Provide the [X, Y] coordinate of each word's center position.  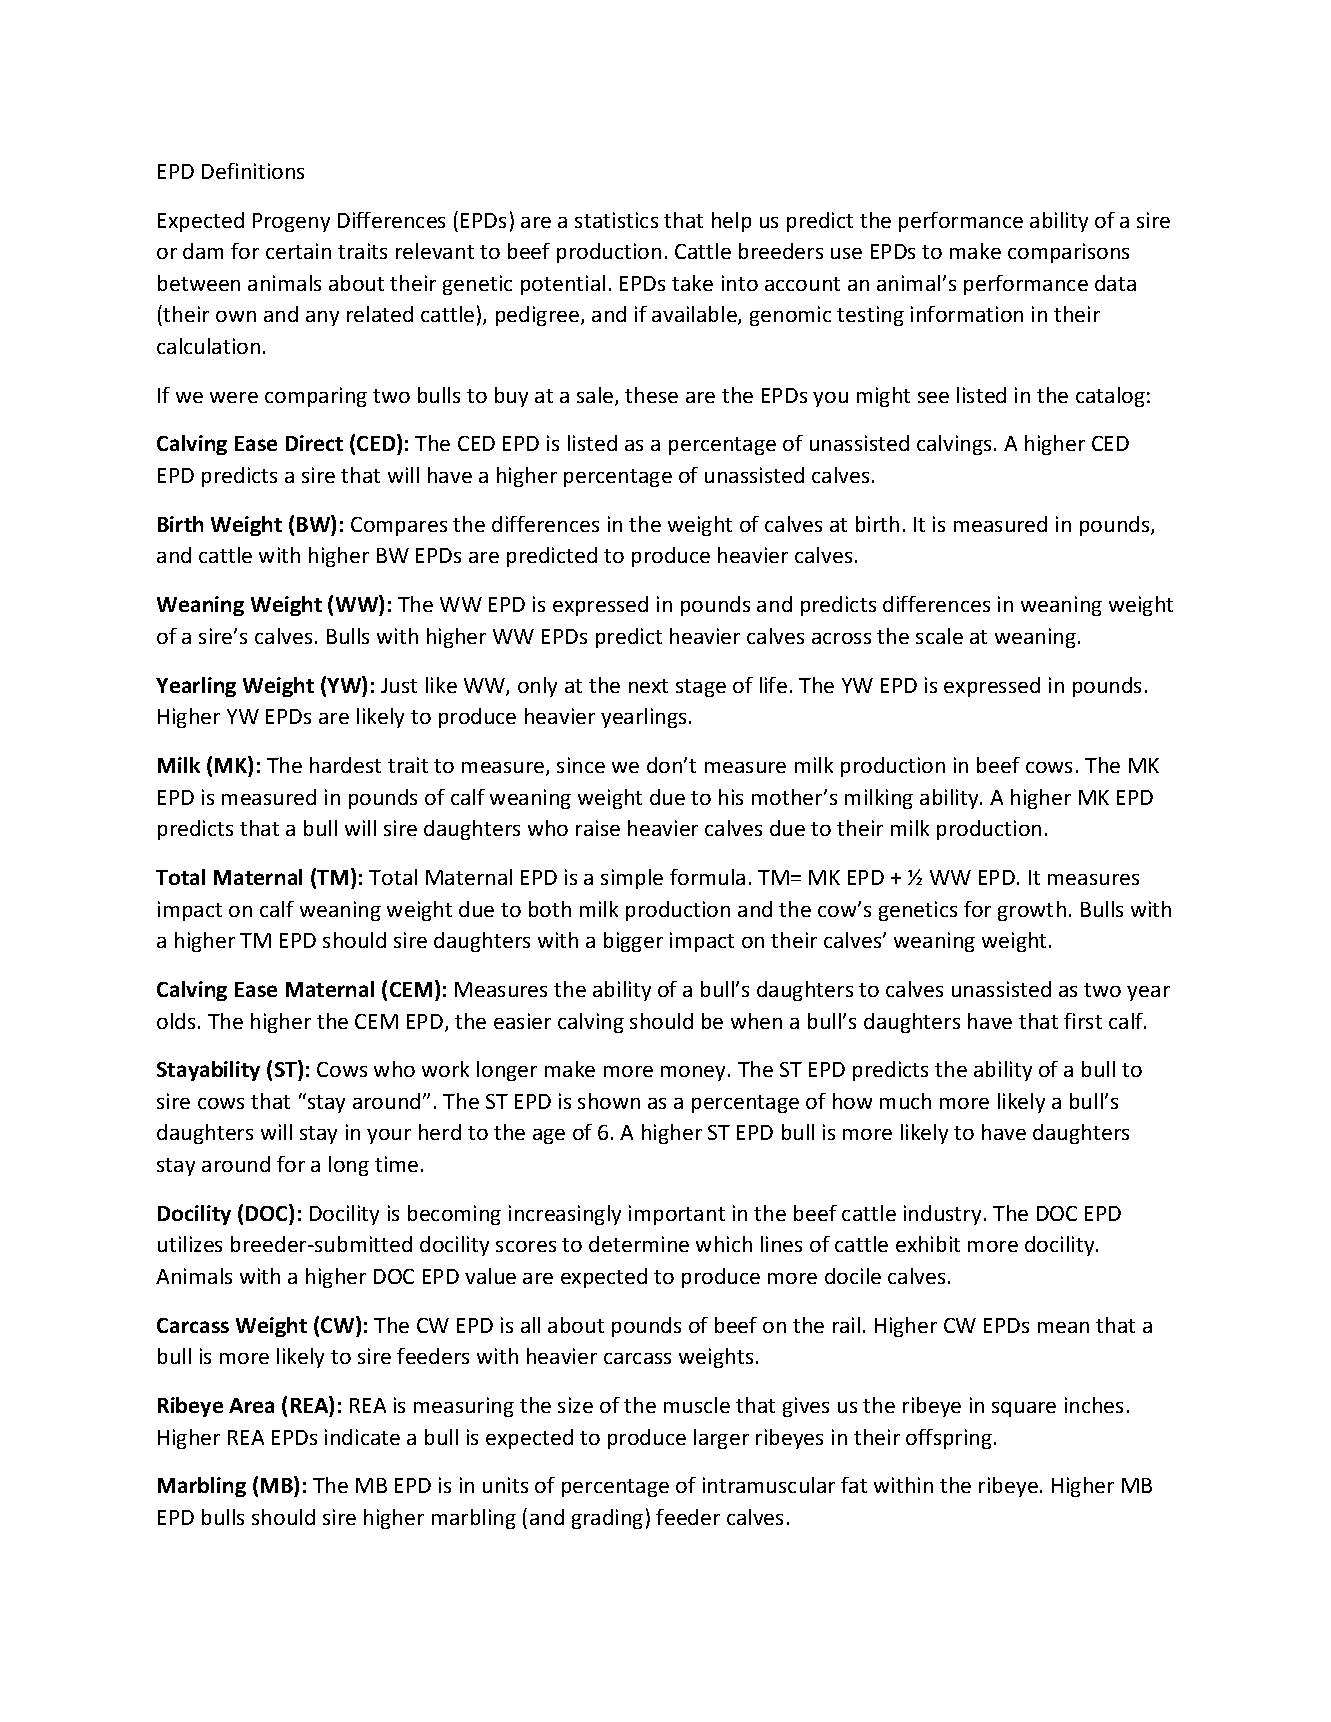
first [1083, 1021]
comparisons [1068, 253]
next [648, 686]
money [695, 1073]
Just [399, 685]
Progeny [291, 222]
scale [939, 636]
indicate [362, 1437]
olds [176, 1021]
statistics [616, 220]
